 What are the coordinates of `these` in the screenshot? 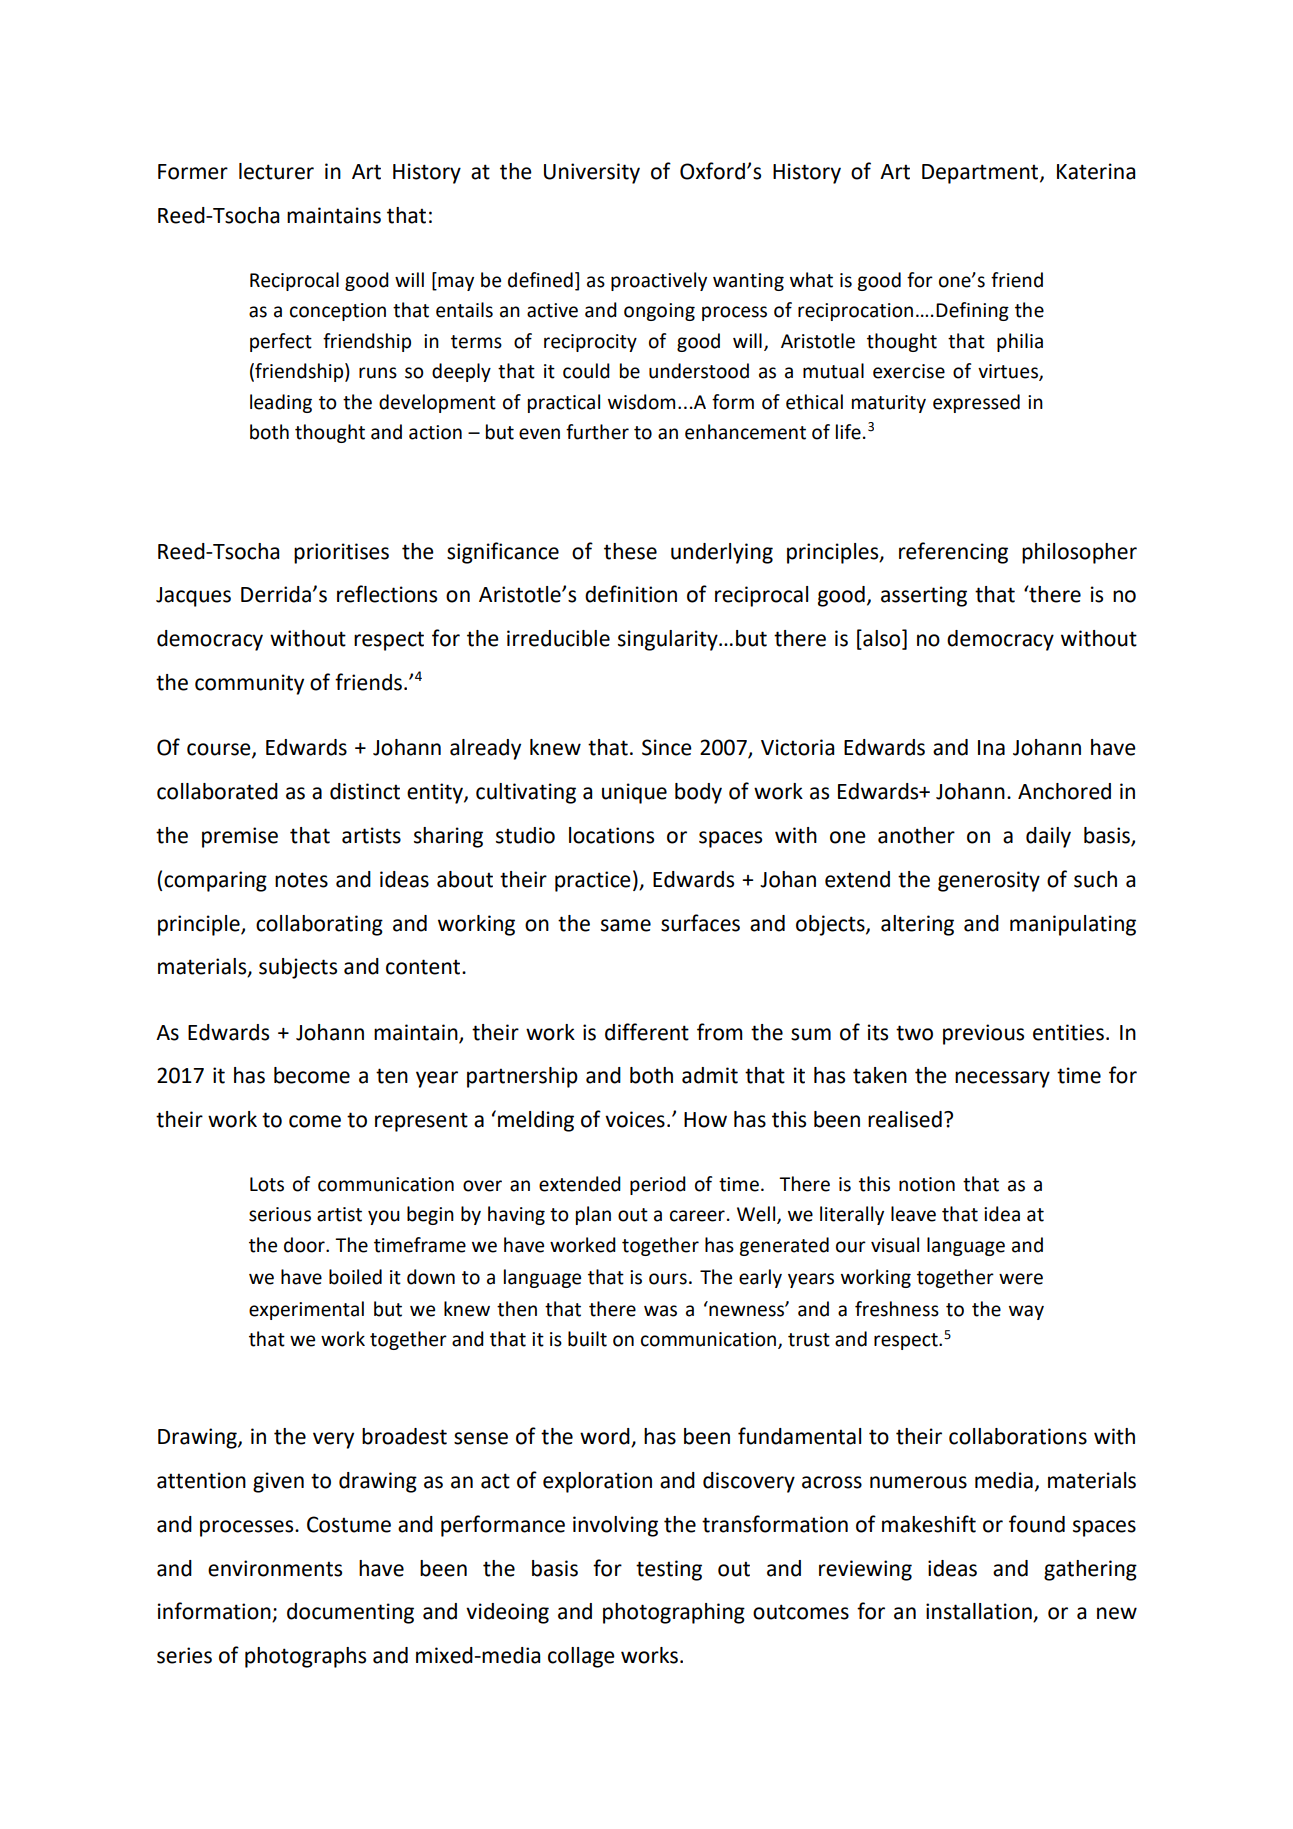 It's located at (630, 551).
